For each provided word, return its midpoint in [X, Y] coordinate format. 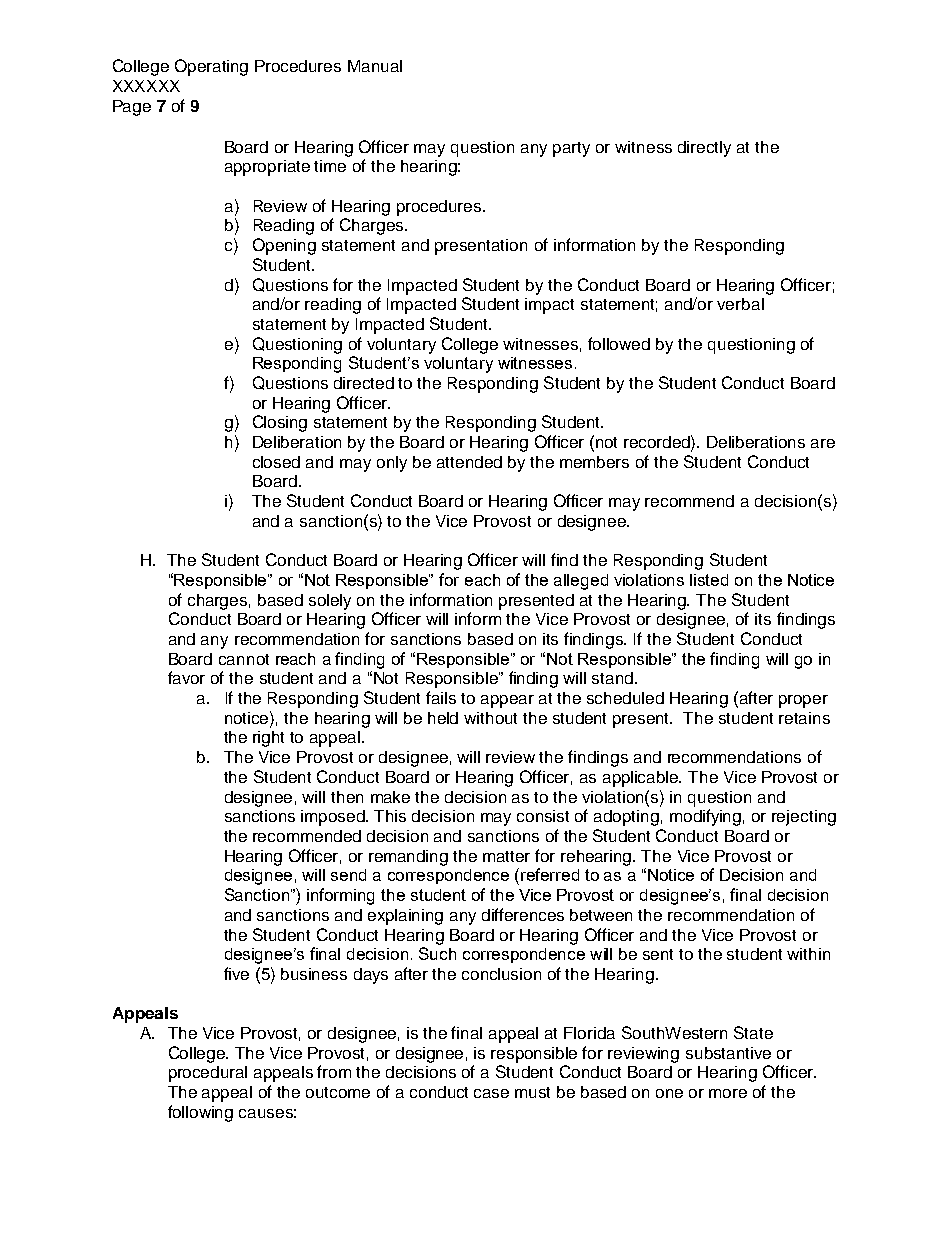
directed [364, 383]
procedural [208, 1074]
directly [704, 149]
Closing [280, 423]
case [491, 1093]
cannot [244, 659]
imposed [334, 818]
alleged [581, 582]
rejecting [804, 818]
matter [506, 856]
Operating [211, 67]
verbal [740, 304]
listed [709, 580]
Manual [375, 66]
